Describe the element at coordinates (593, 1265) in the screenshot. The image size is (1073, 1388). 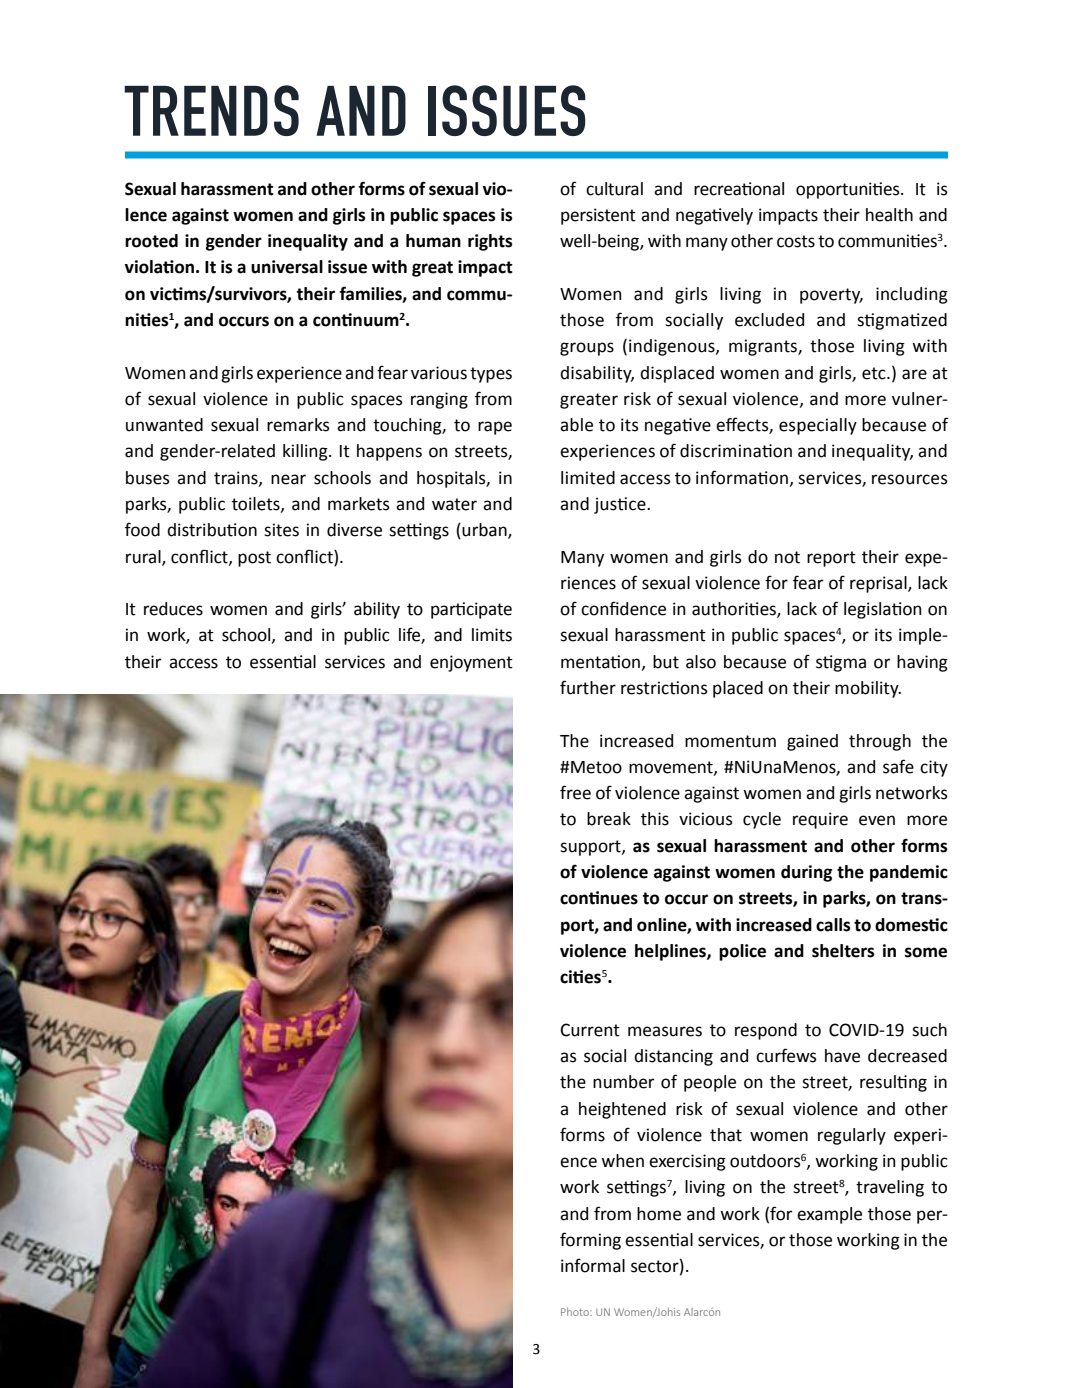
I see `informal` at that location.
